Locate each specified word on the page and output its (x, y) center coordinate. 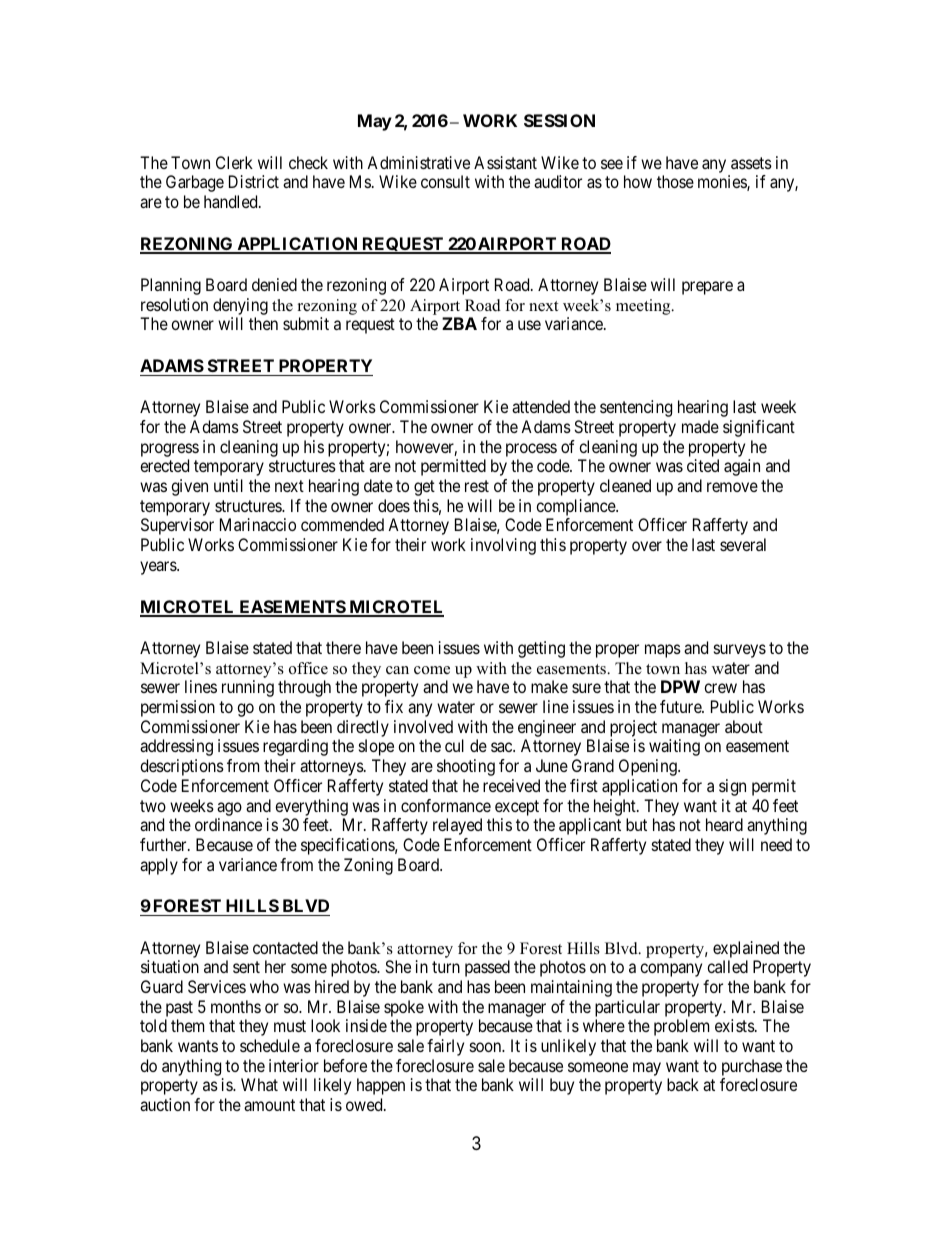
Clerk (234, 162)
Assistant (505, 162)
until (228, 485)
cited (703, 465)
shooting (466, 767)
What (259, 1084)
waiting (674, 747)
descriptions (182, 767)
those (675, 181)
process (531, 450)
